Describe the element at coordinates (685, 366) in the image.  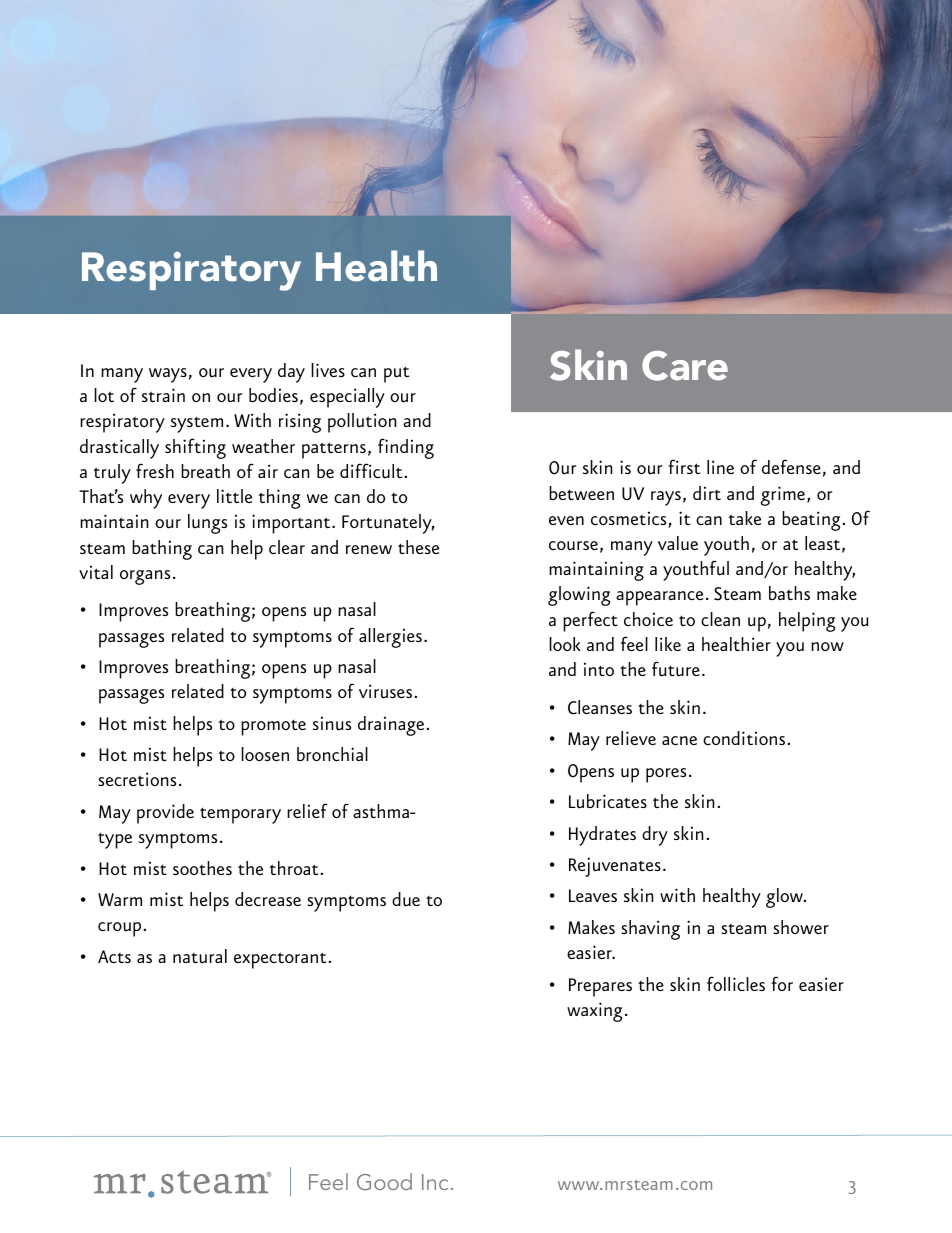
I see `Care` at that location.
